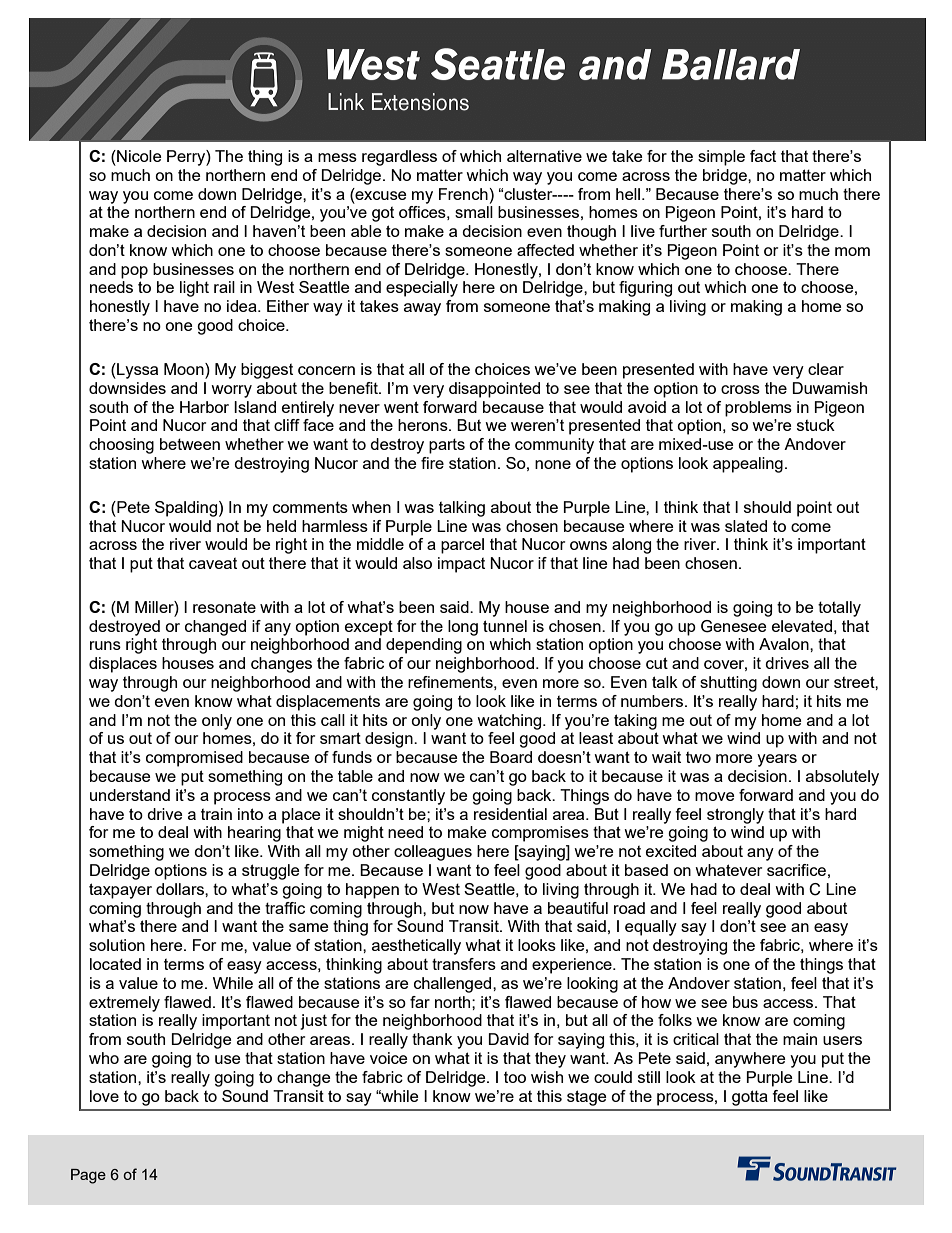 This document has width=952, height=1233. I want to click on Nicole, so click(138, 156).
